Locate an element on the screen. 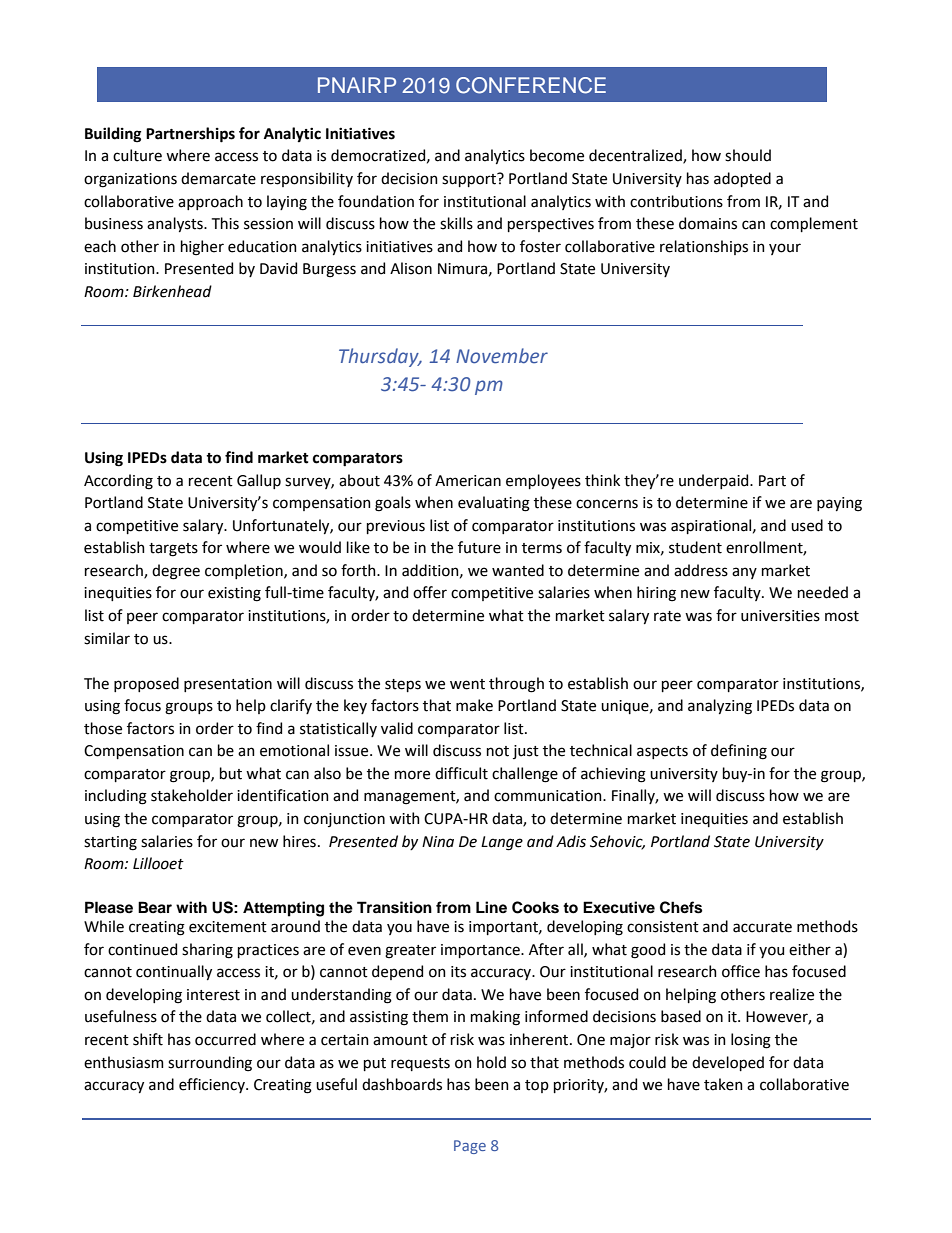  CONFERENCE is located at coordinates (531, 85).
